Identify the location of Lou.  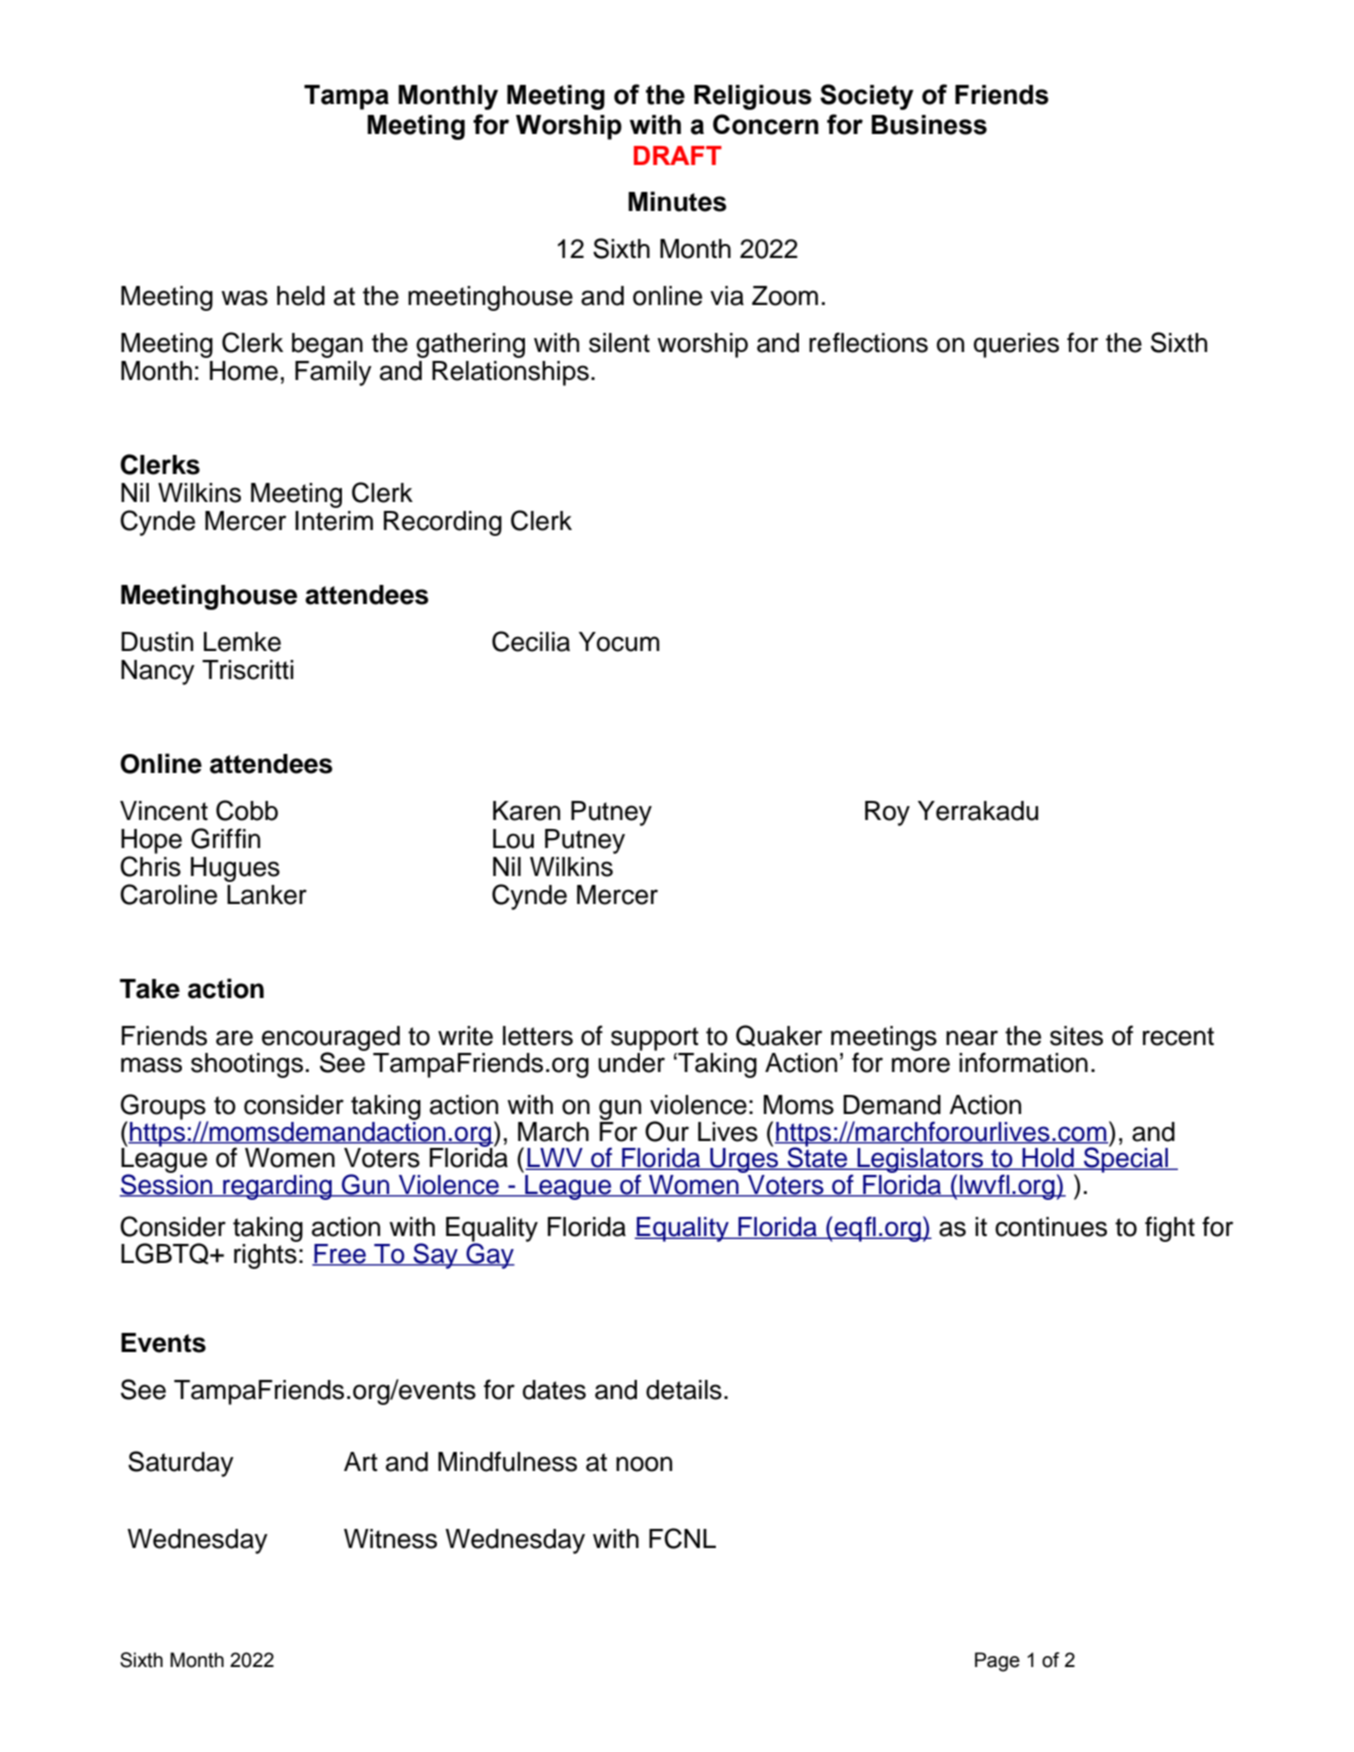
(513, 839).
